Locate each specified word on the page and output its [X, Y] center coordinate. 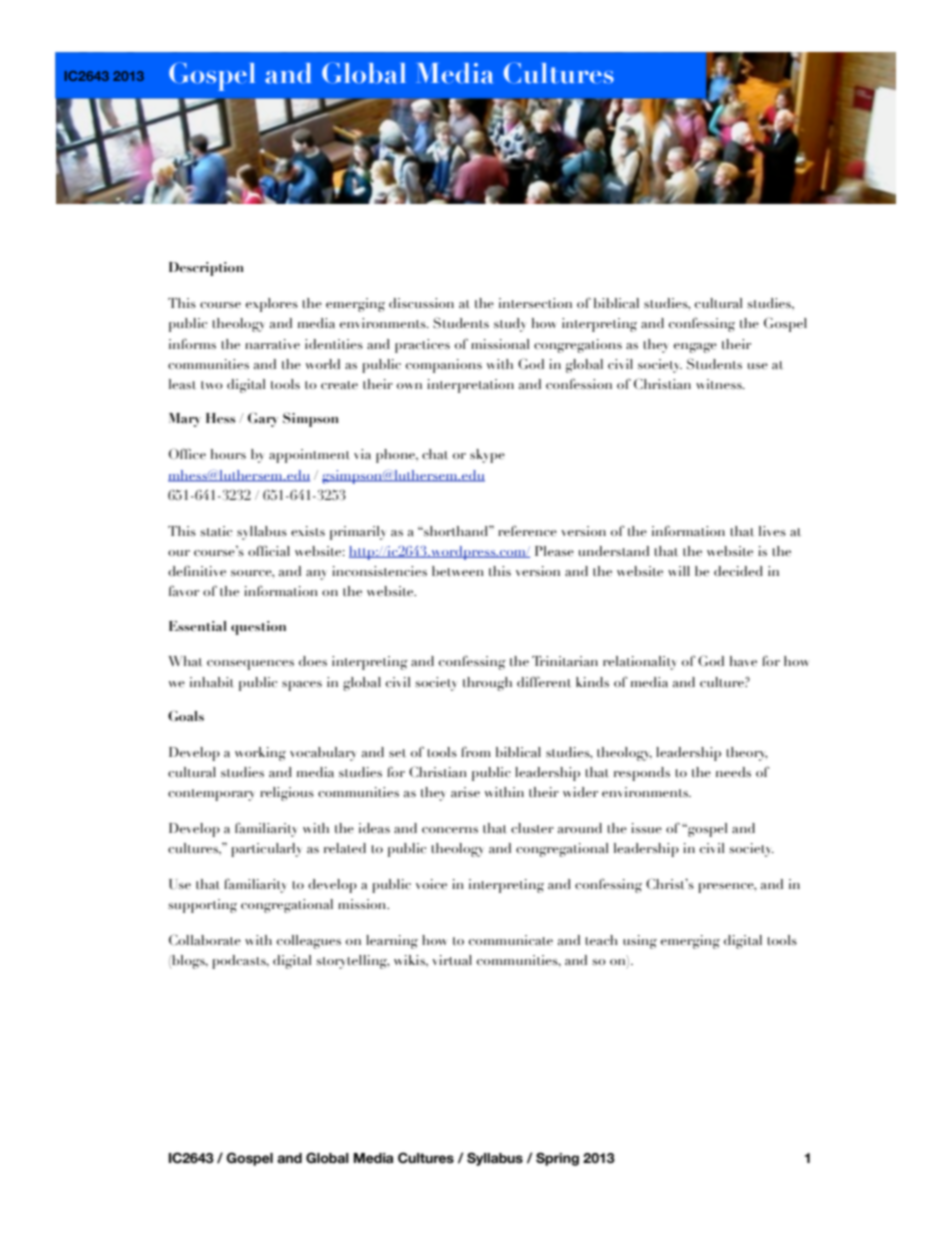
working [260, 754]
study [510, 325]
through [487, 684]
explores [272, 305]
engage [695, 348]
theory [747, 754]
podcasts [240, 962]
